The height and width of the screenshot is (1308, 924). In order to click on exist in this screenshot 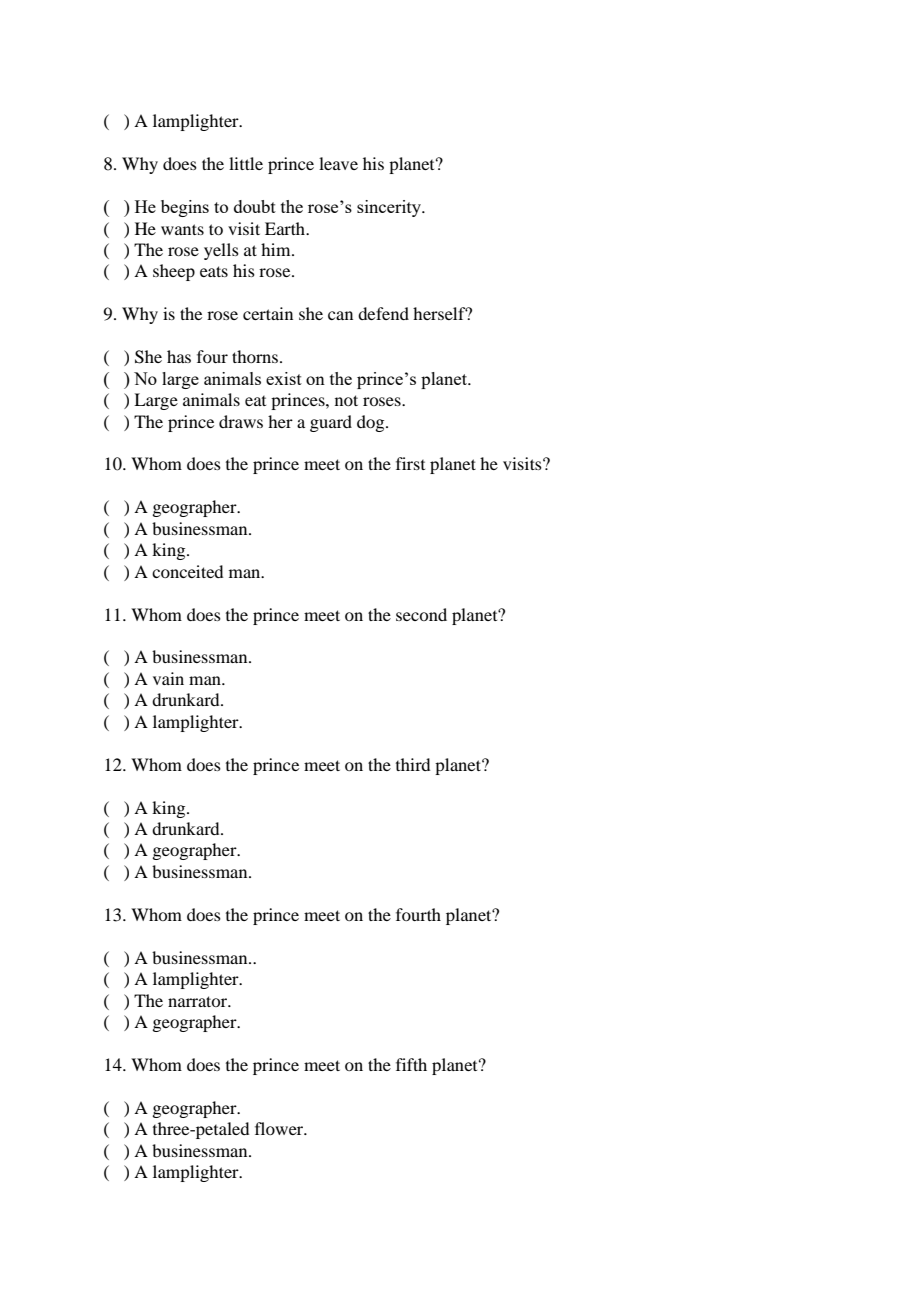, I will do `click(284, 378)`.
